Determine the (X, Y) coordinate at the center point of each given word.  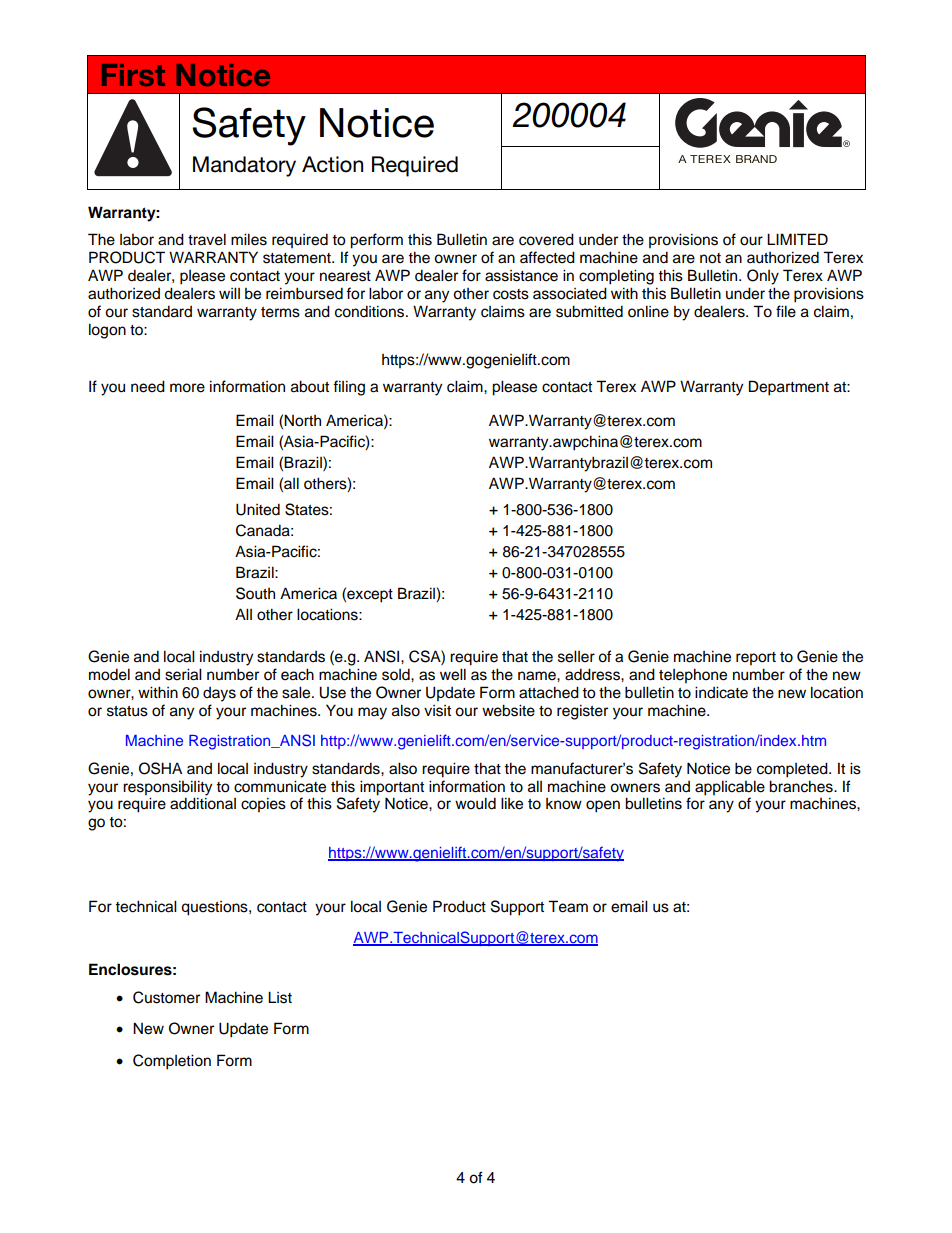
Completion (172, 1062)
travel (207, 239)
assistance (521, 276)
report (756, 659)
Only (763, 277)
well (453, 674)
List (280, 997)
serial (183, 674)
